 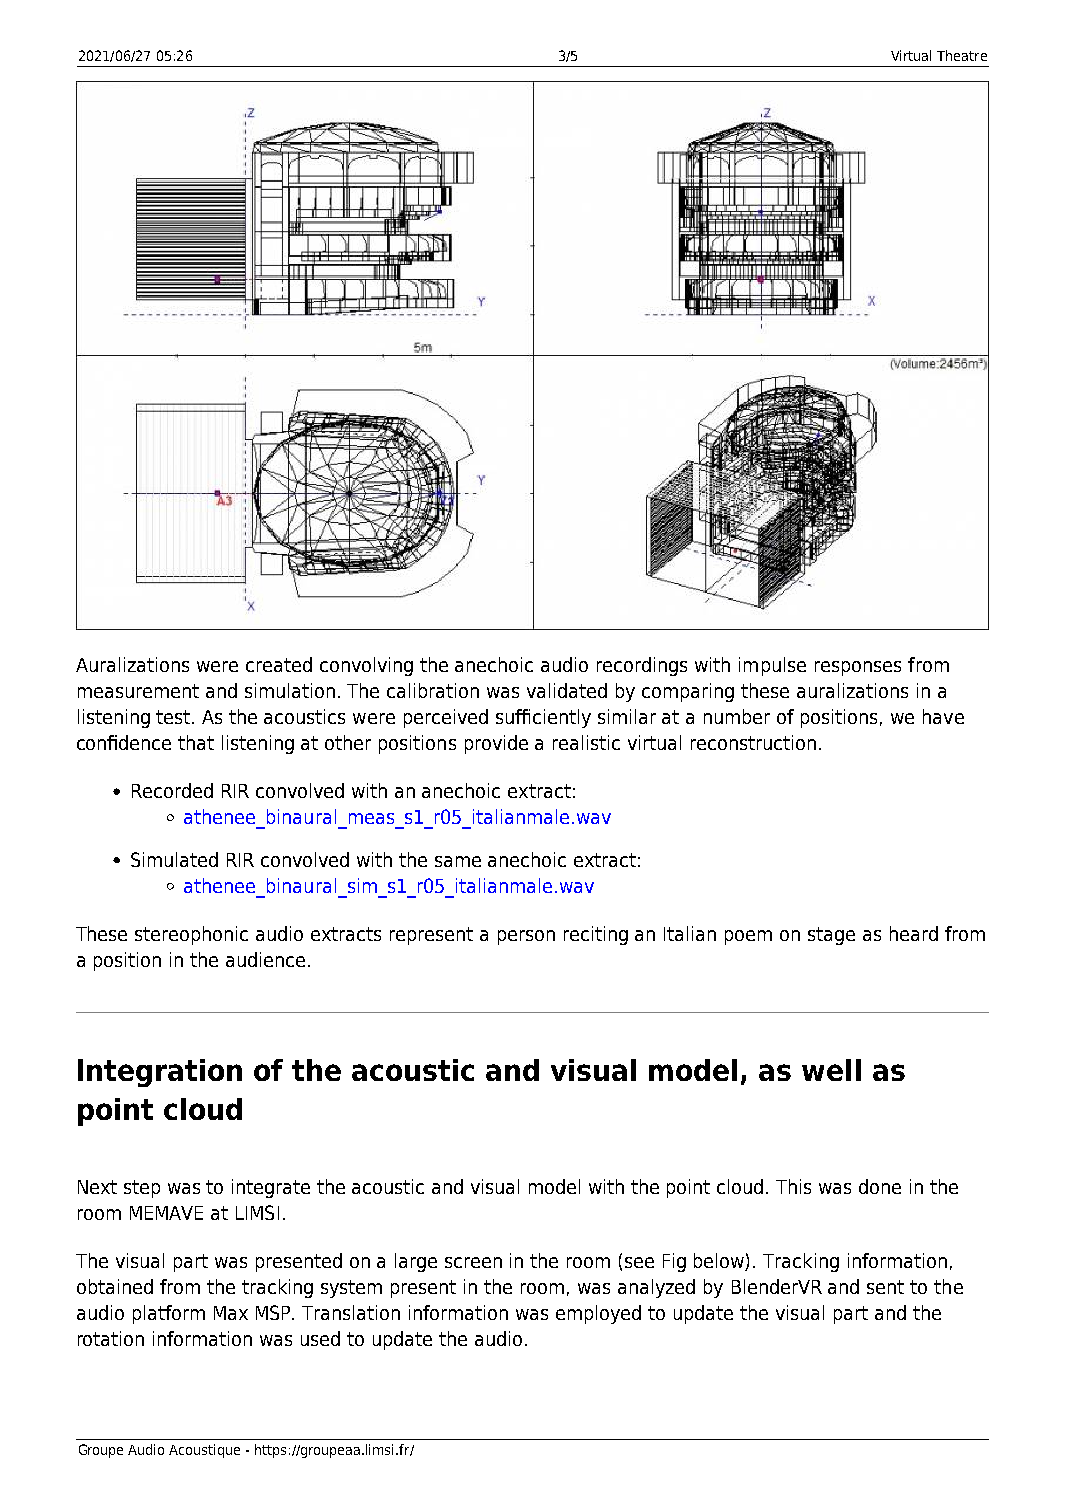 I want to click on person, so click(x=526, y=937).
